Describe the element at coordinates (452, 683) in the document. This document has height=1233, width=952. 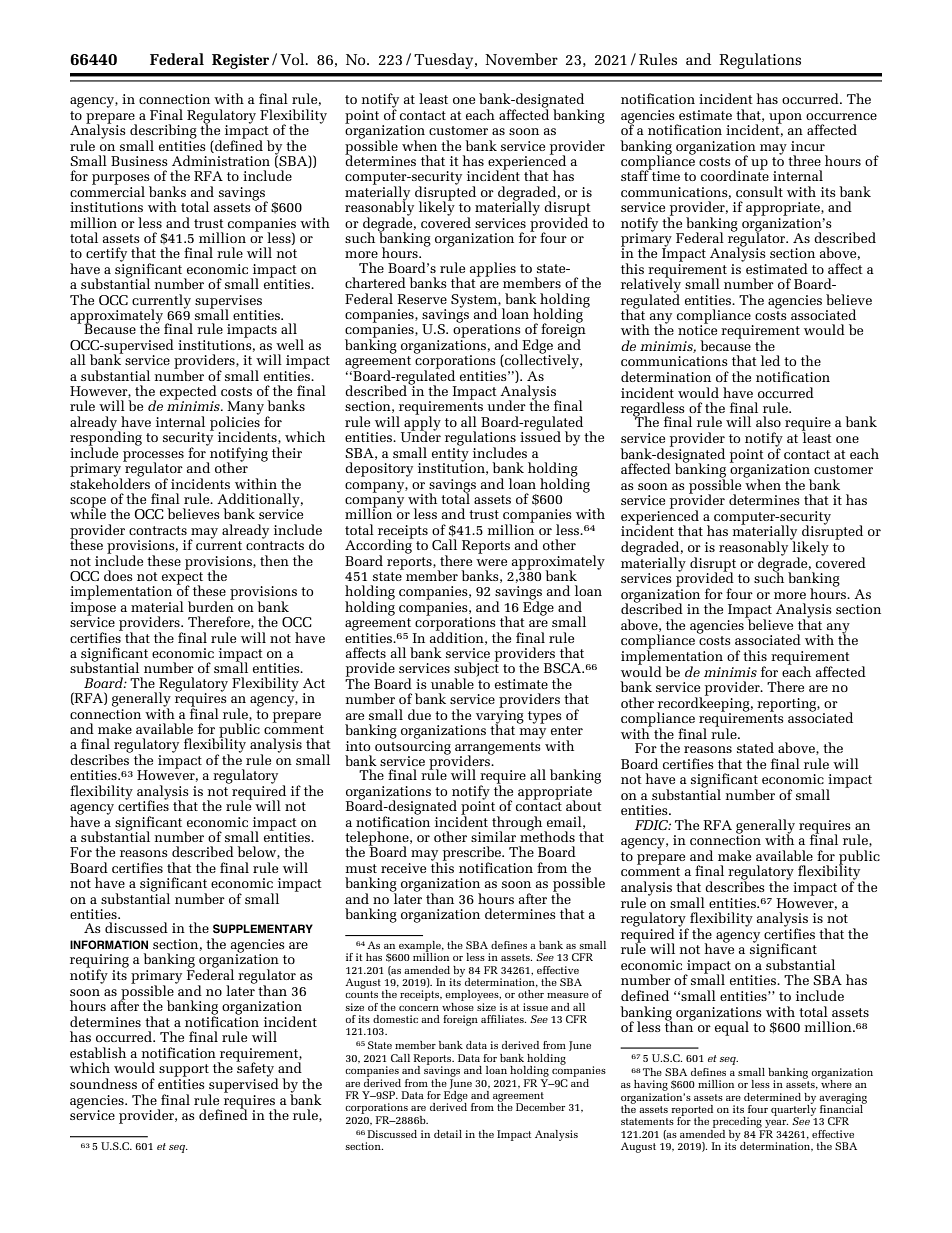
I see `unable` at that location.
